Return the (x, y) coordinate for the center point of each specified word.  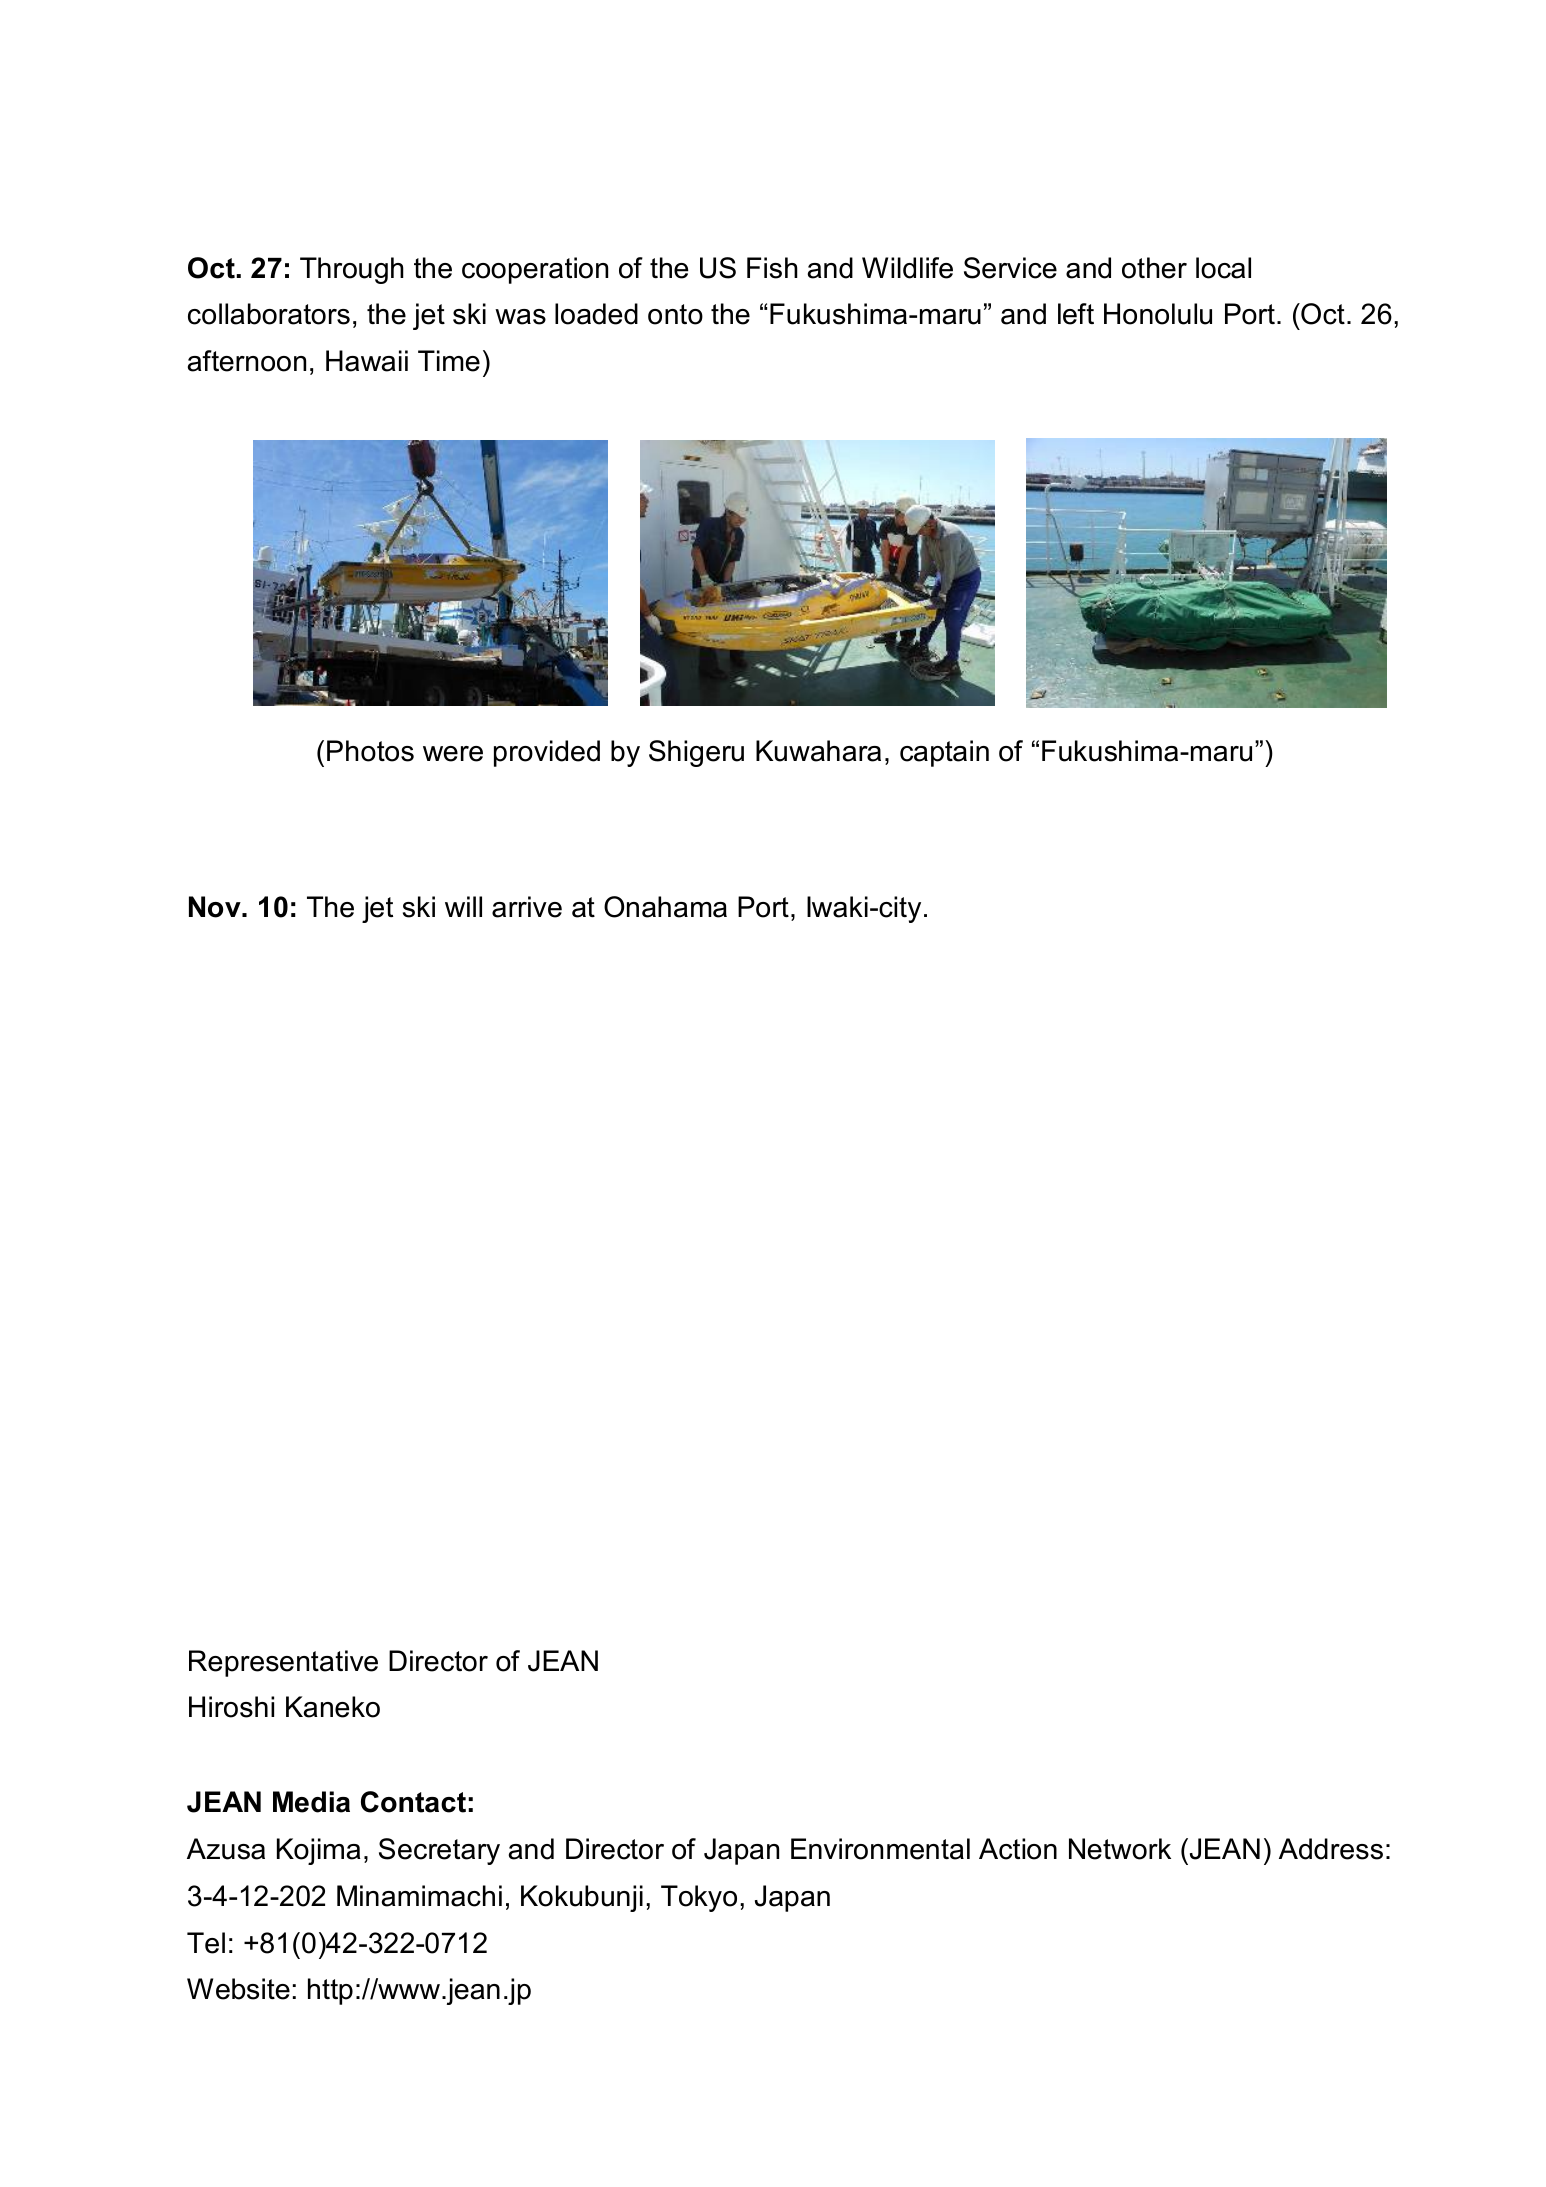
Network (1120, 1849)
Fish (772, 268)
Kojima (319, 1851)
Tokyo (699, 1898)
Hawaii (367, 361)
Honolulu (1158, 314)
